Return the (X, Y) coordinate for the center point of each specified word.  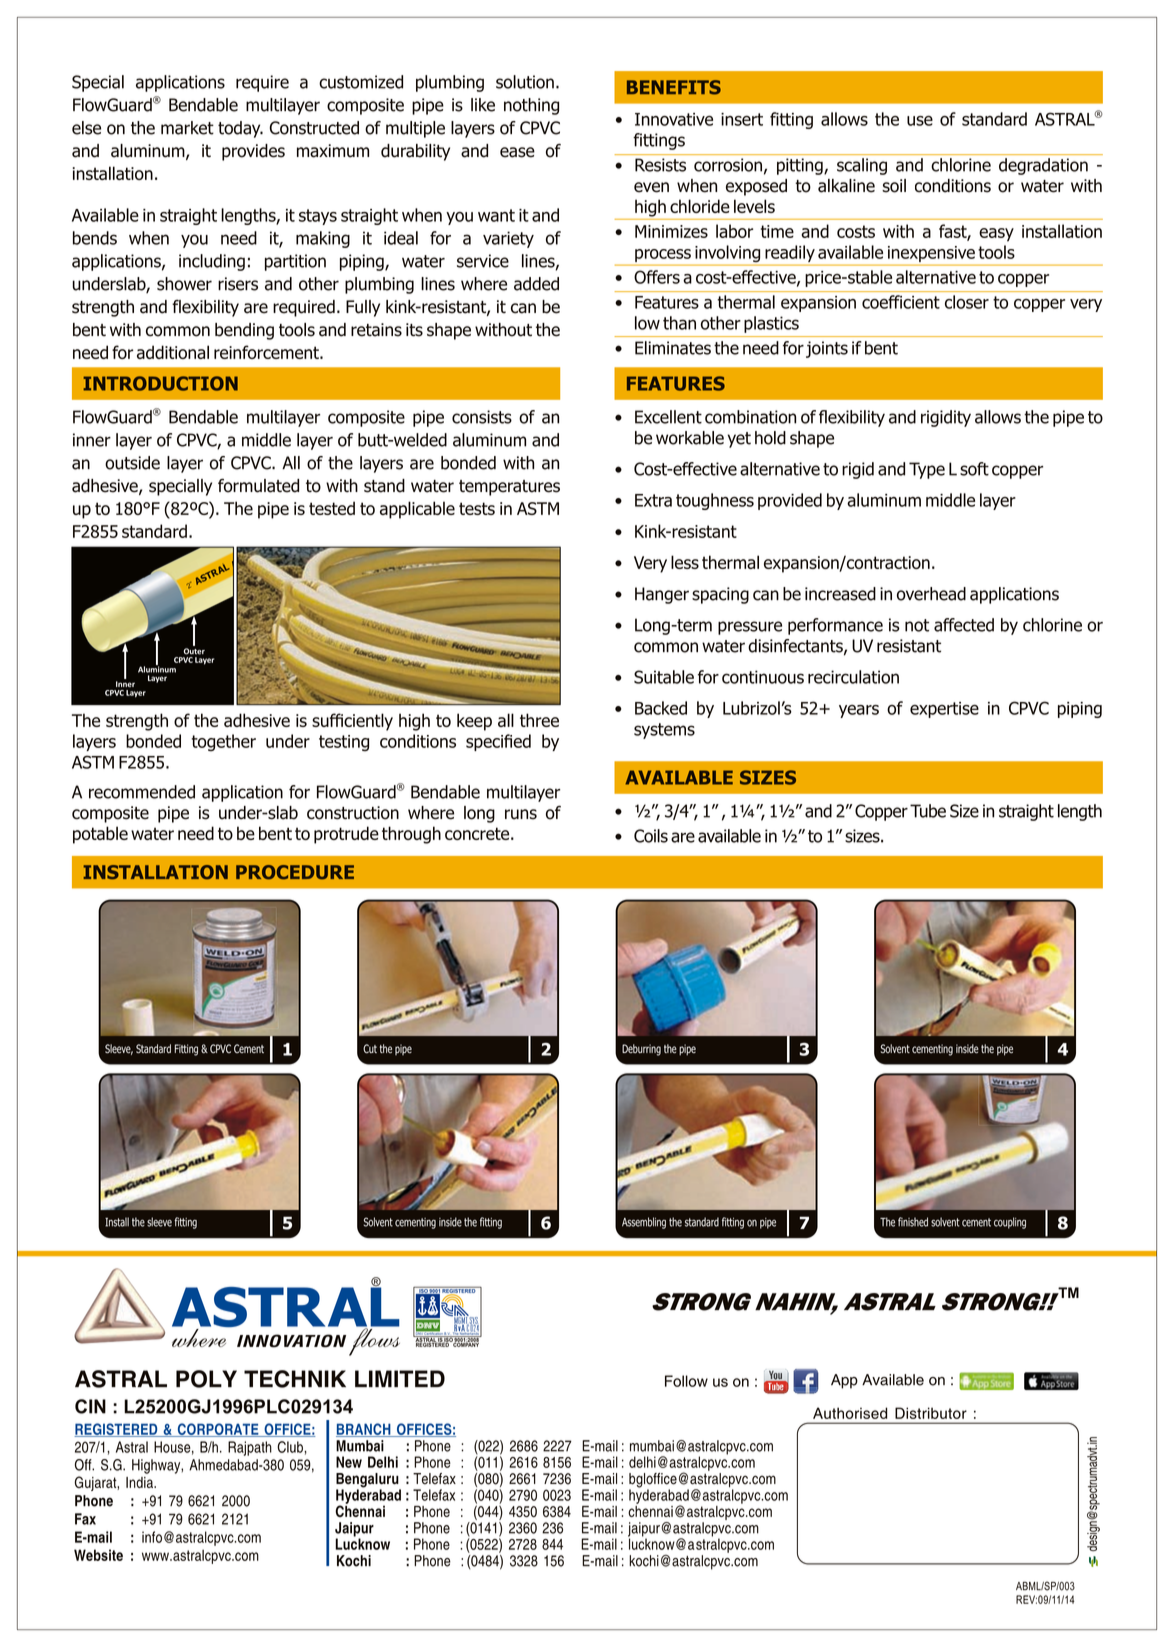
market (187, 128)
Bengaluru (368, 1481)
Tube (928, 811)
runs (521, 814)
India (140, 1482)
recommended (142, 792)
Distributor (931, 1413)
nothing (531, 106)
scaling (862, 166)
